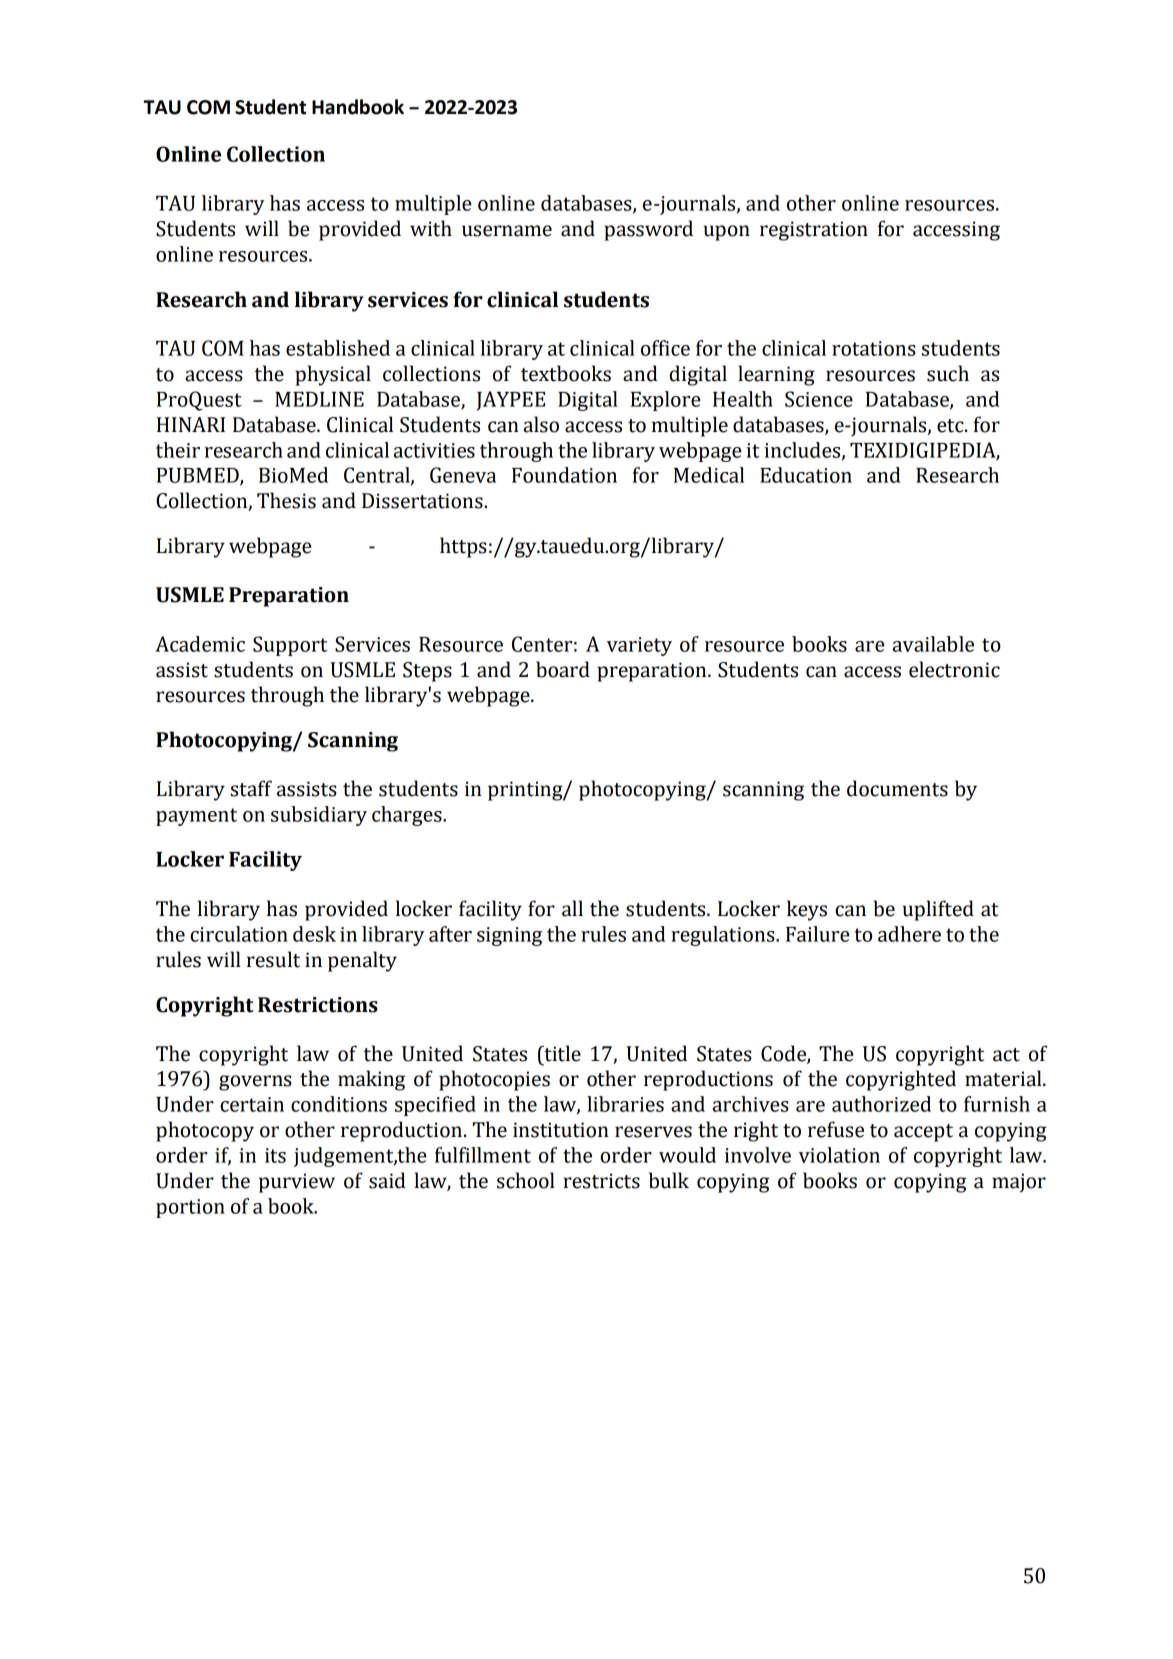  Describe the element at coordinates (251, 788) in the image. I see `staff` at that location.
